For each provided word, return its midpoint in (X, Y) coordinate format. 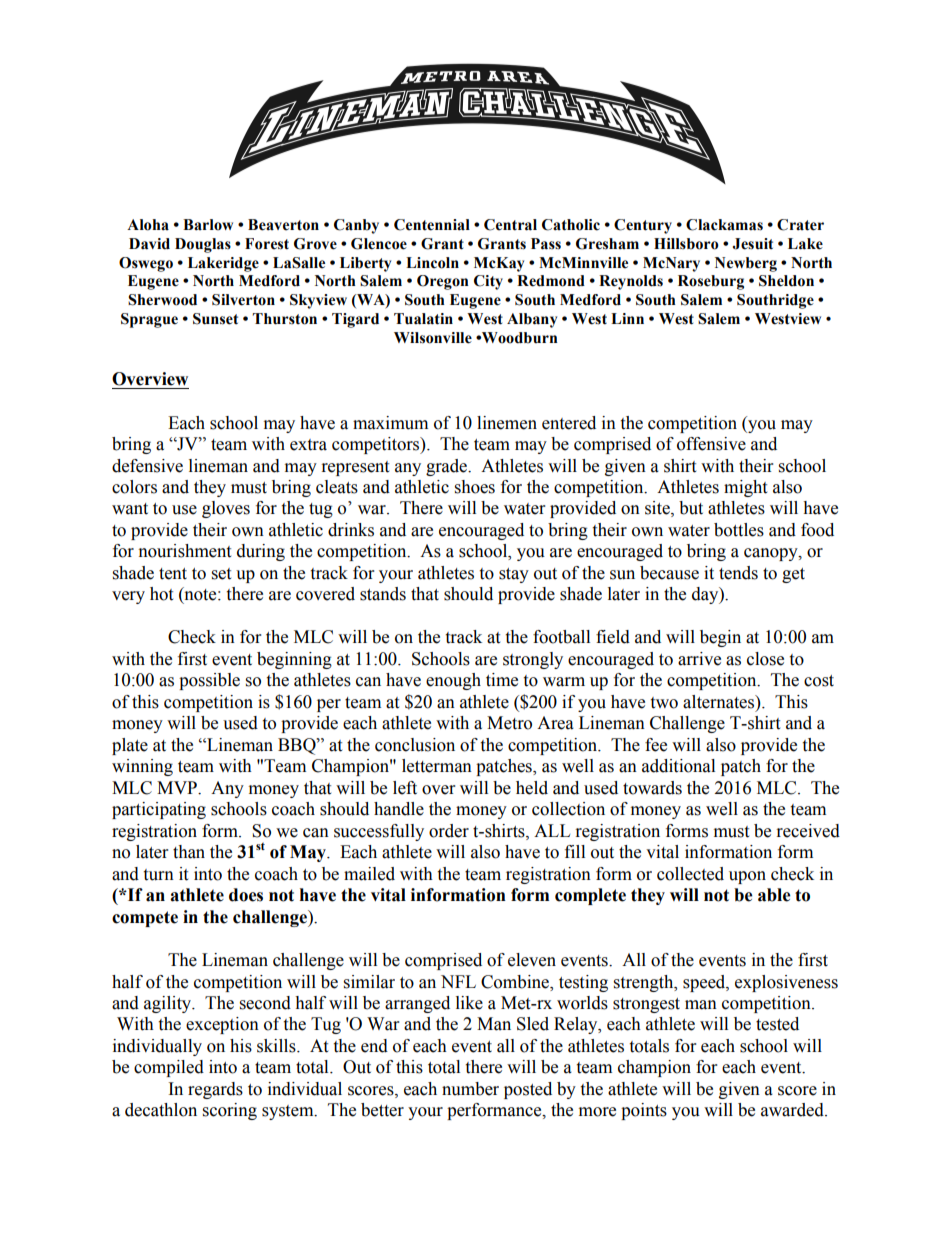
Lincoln (432, 263)
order (449, 831)
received (808, 831)
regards (215, 1090)
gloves (226, 509)
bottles (739, 530)
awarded (793, 1110)
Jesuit (753, 244)
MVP (178, 787)
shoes (475, 487)
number (470, 1089)
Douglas (203, 245)
